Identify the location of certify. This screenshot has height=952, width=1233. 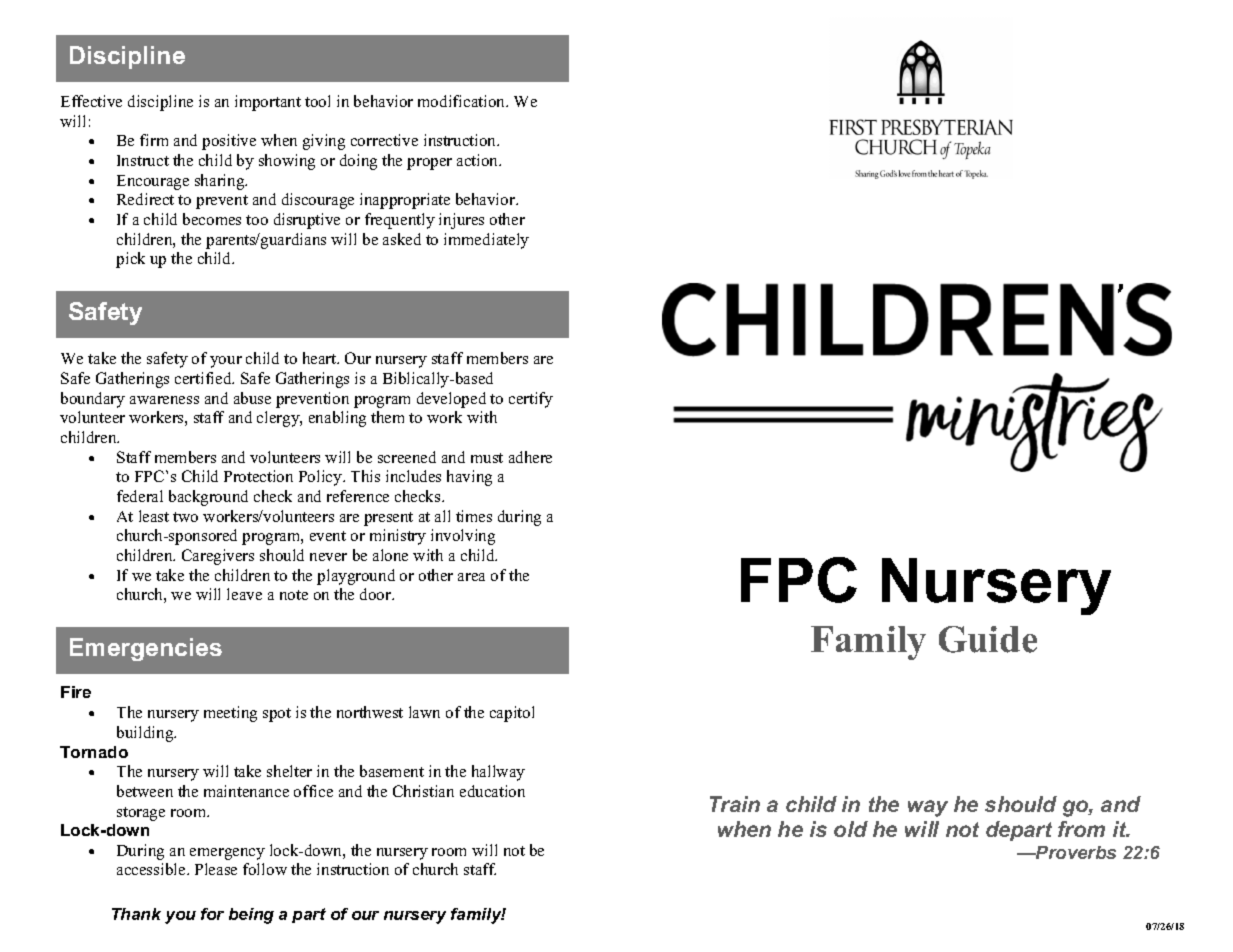
(531, 400).
